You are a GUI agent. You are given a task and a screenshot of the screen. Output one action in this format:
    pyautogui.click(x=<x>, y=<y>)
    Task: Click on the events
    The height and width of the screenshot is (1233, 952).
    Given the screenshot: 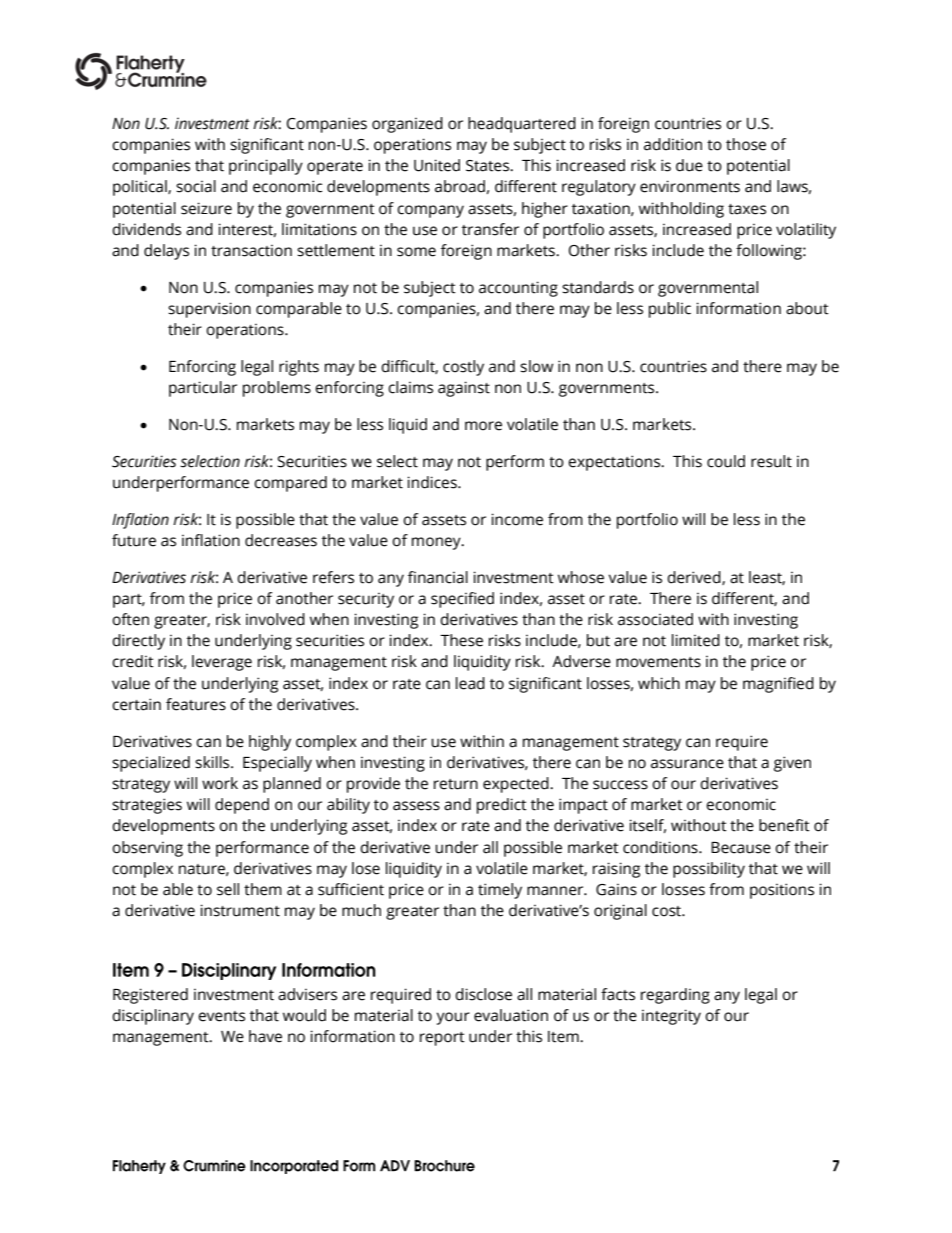 What is the action you would take?
    pyautogui.click(x=221, y=1016)
